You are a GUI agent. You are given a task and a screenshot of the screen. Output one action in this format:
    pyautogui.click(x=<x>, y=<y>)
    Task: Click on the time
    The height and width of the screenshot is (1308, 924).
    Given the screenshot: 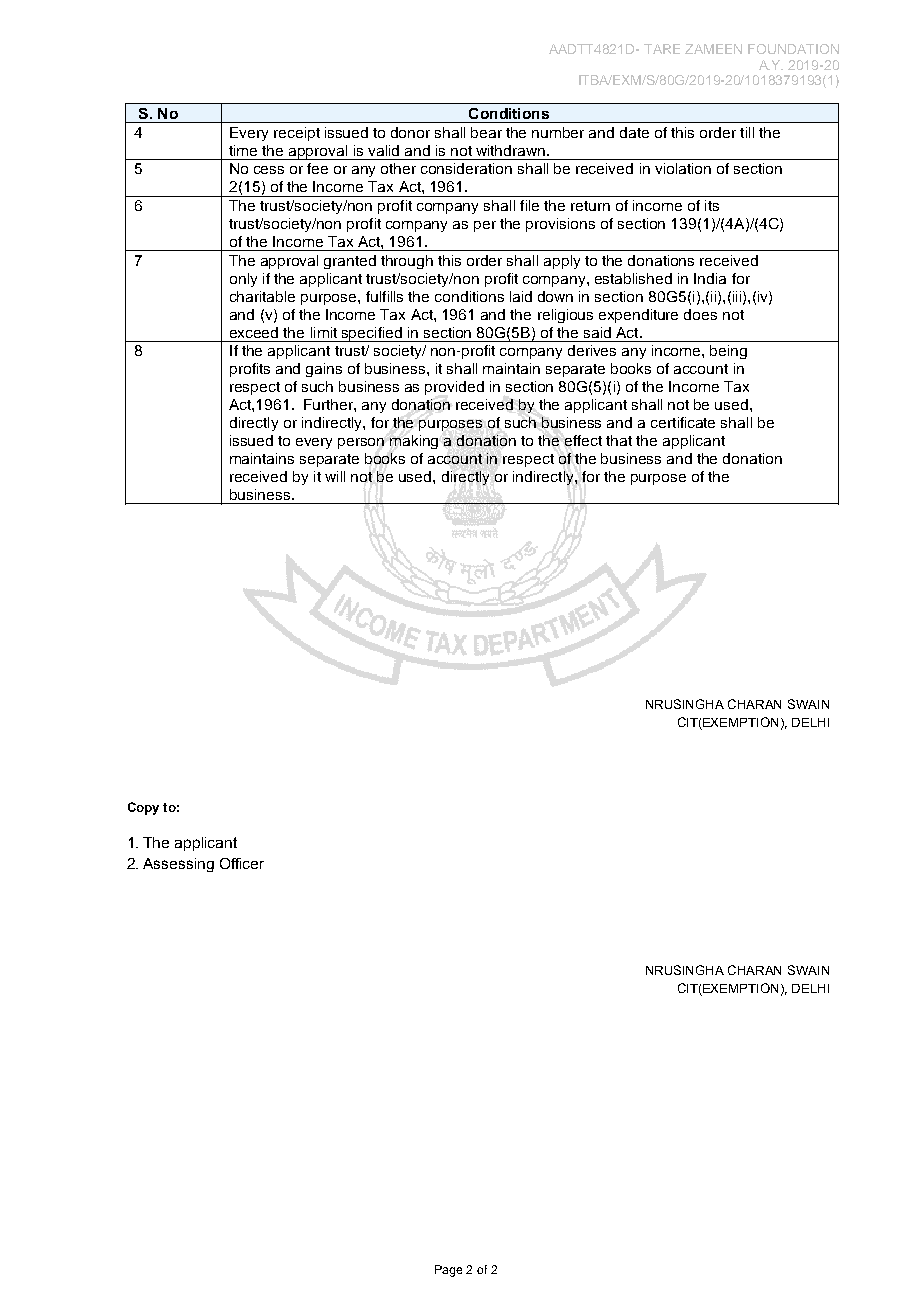 What is the action you would take?
    pyautogui.click(x=243, y=150)
